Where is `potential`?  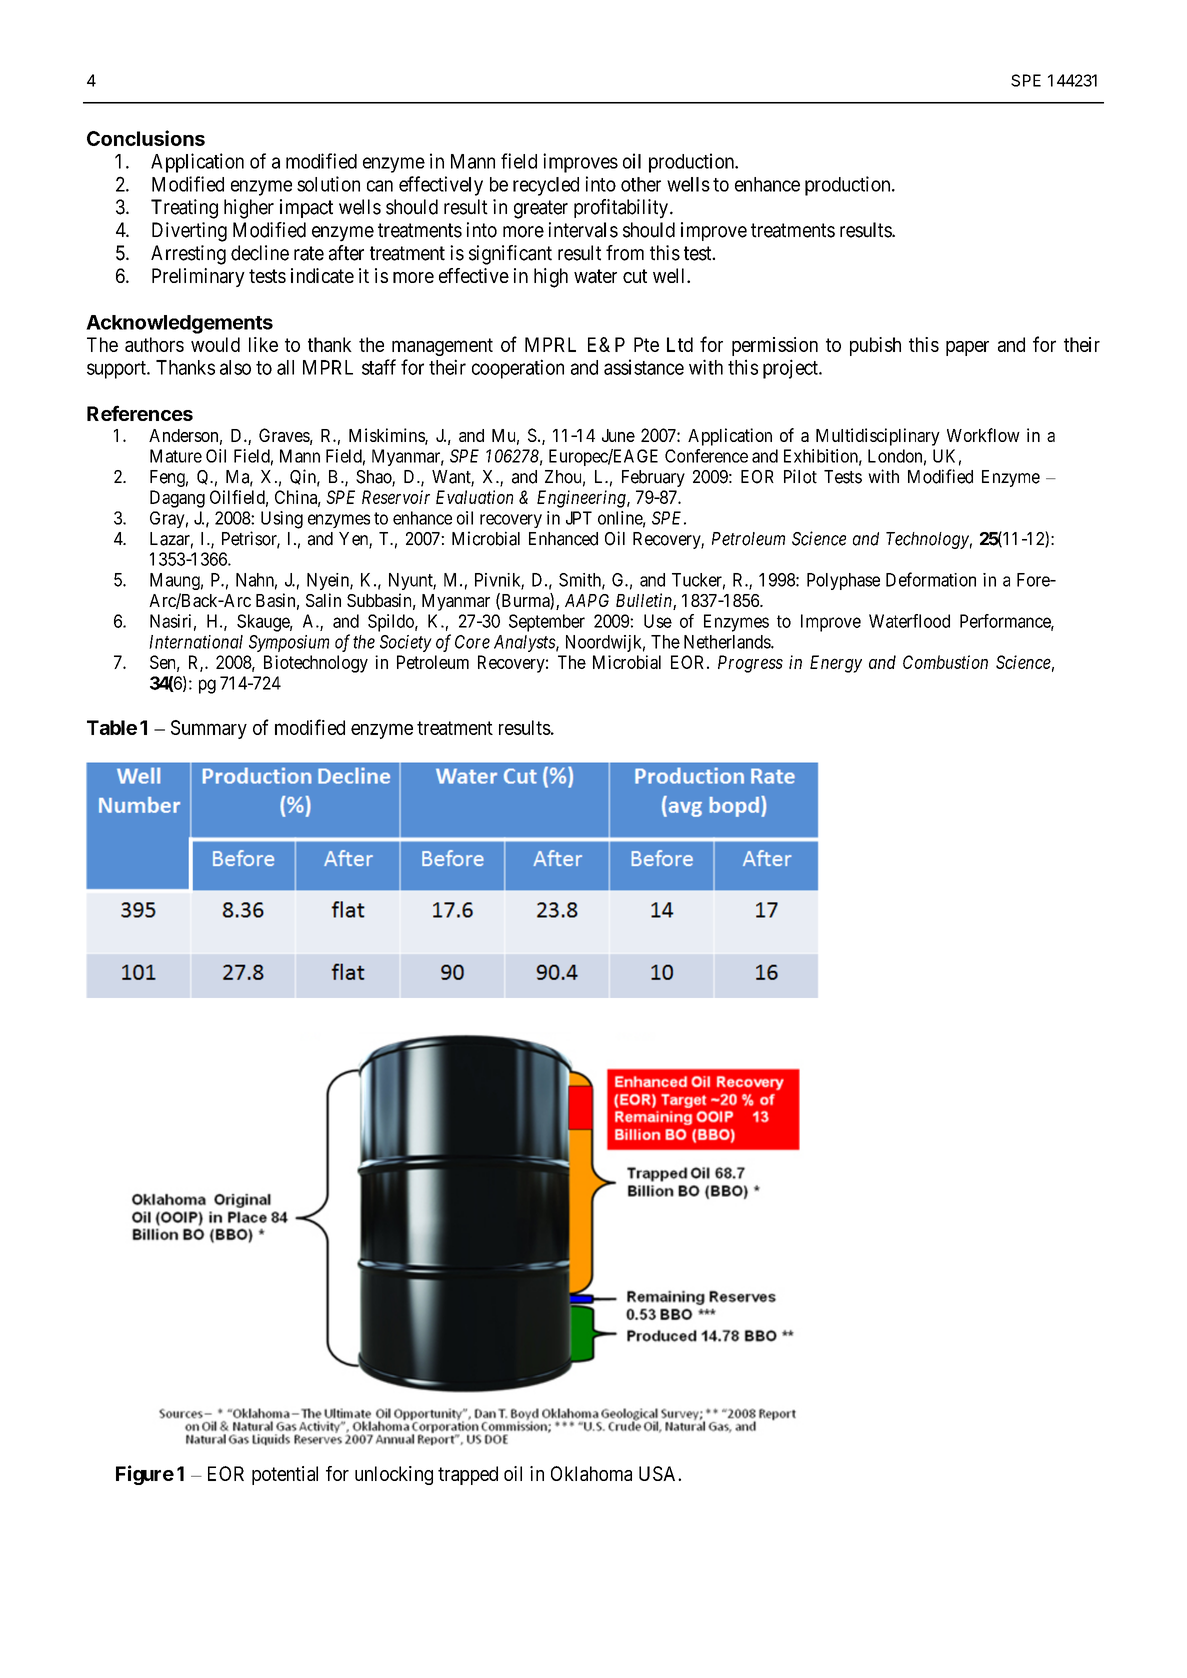 potential is located at coordinates (285, 1475).
